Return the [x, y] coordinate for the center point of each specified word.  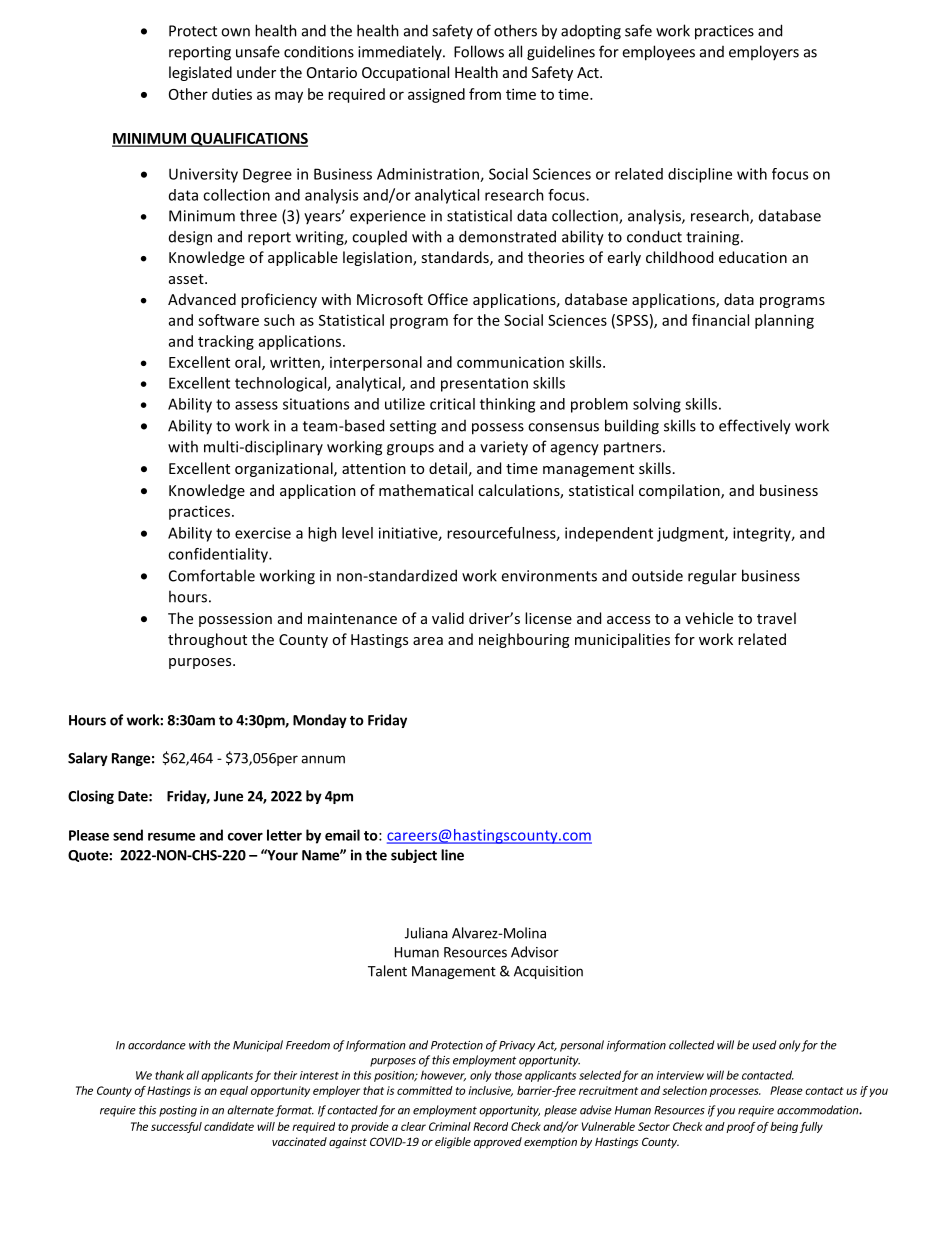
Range [131, 759]
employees [658, 53]
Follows [479, 51]
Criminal [450, 1126]
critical [452, 404]
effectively [755, 427]
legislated [200, 73]
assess [256, 405]
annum [323, 759]
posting [178, 1111]
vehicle [709, 618]
